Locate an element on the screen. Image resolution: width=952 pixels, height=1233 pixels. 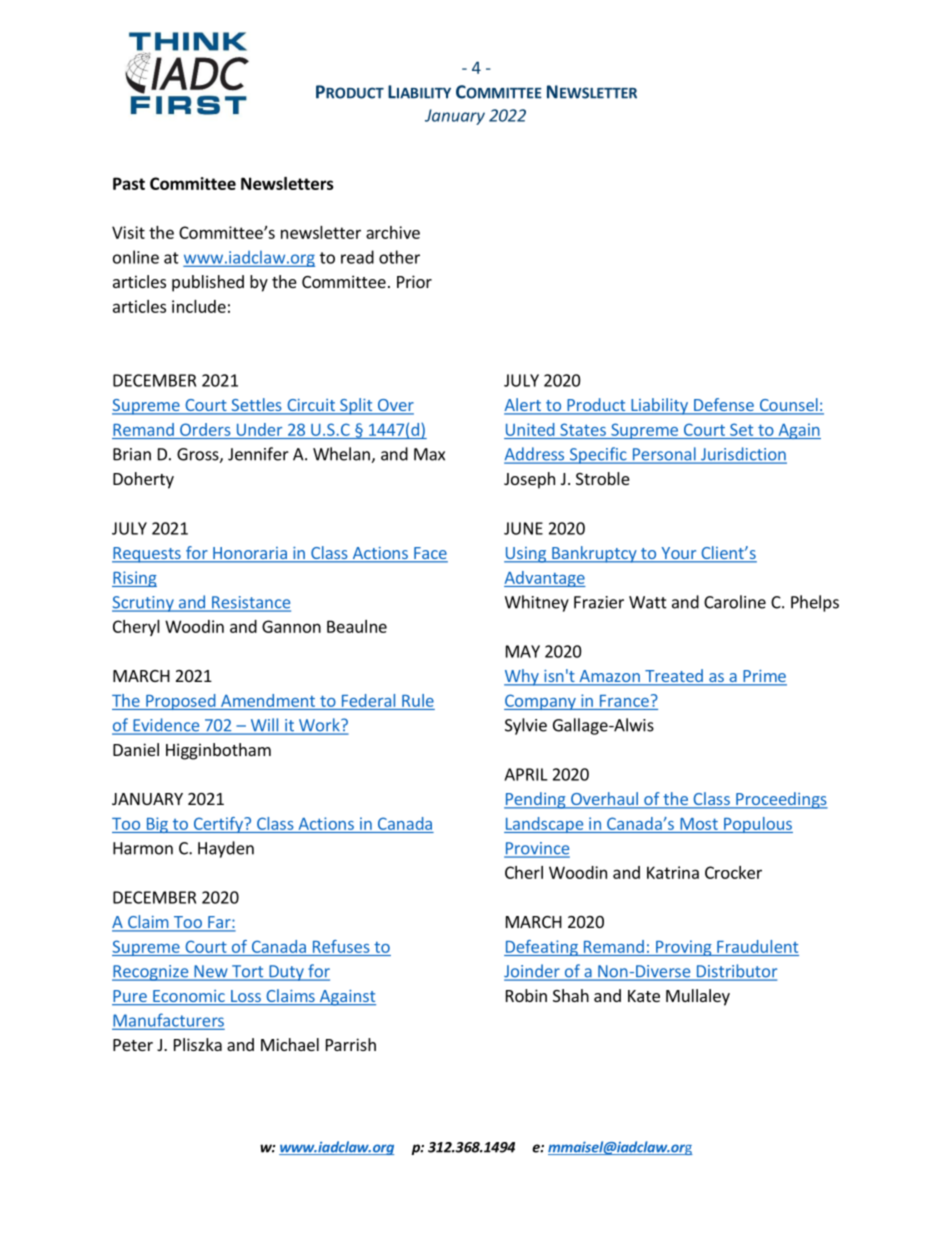
Jurisdiction is located at coordinates (743, 455).
